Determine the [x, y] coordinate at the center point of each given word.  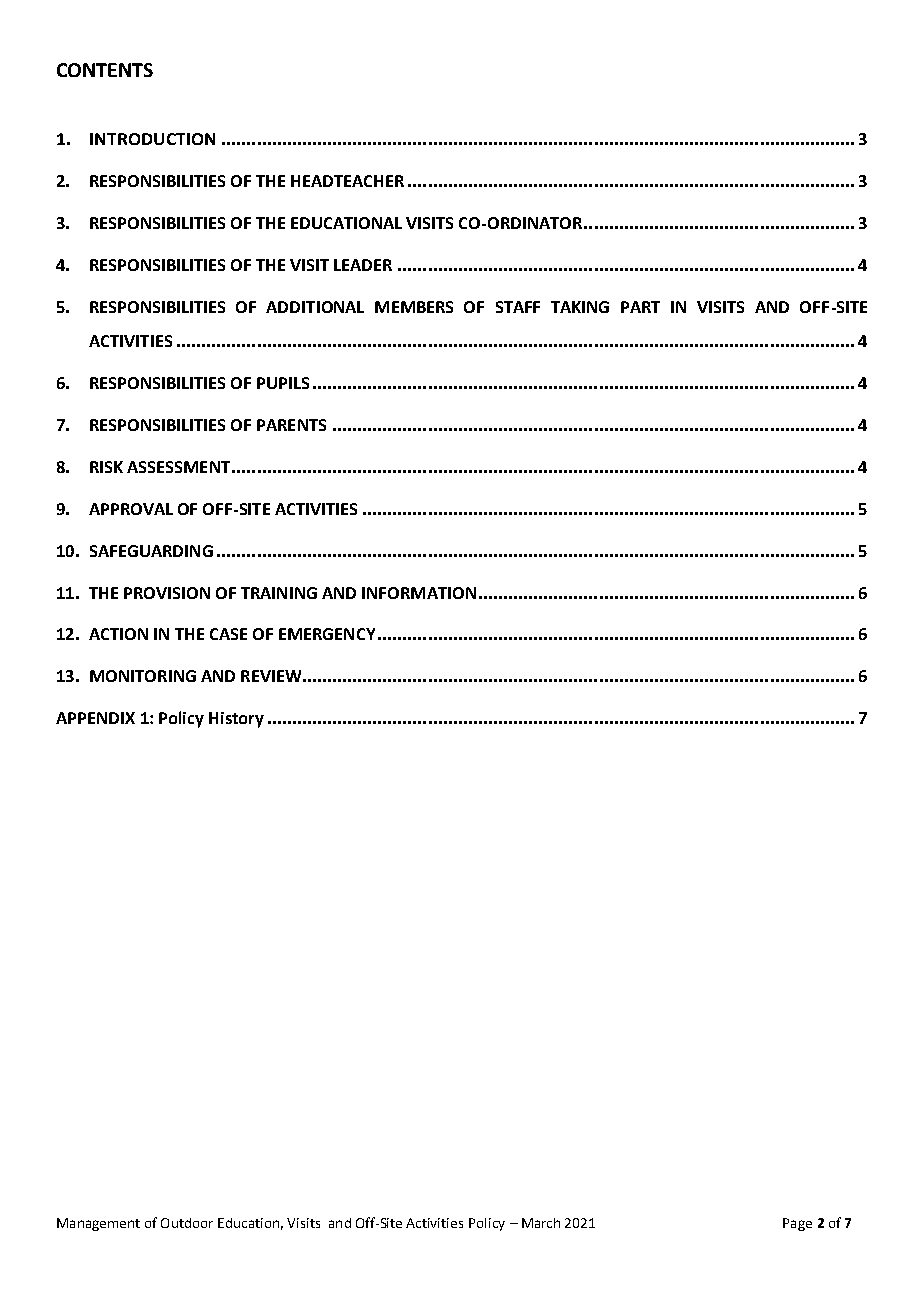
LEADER [363, 265]
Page [797, 1224]
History [236, 720]
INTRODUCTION [152, 139]
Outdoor [187, 1223]
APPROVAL [131, 509]
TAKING [580, 307]
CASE [228, 634]
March [541, 1223]
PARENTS [291, 425]
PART [640, 307]
